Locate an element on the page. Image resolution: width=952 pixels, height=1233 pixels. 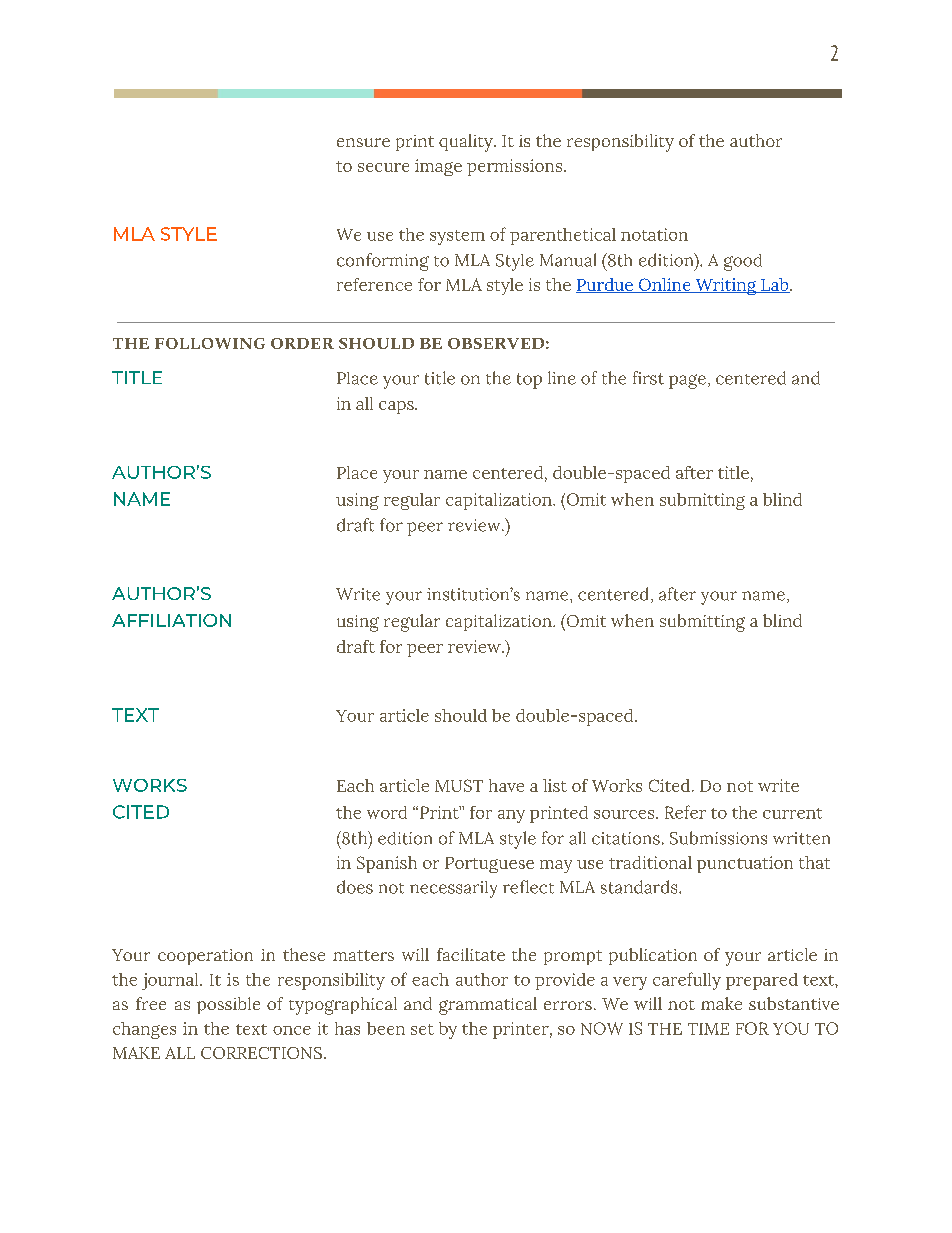
ensure is located at coordinates (363, 142).
